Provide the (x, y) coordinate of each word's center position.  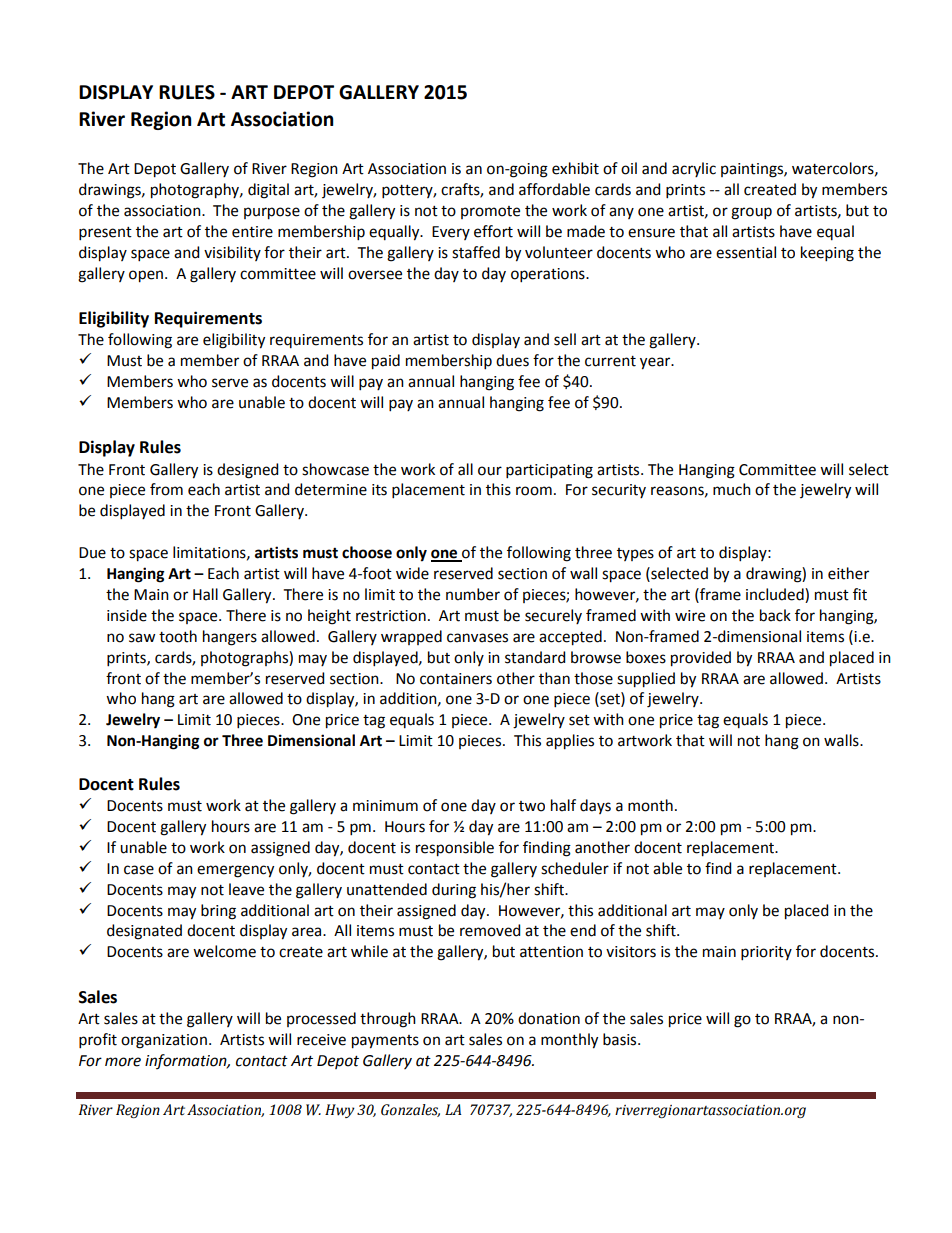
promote (490, 212)
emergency (235, 871)
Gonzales (410, 1110)
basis (621, 1039)
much (732, 489)
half (563, 805)
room (534, 491)
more (123, 1062)
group (751, 213)
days (595, 806)
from (166, 489)
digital (268, 191)
